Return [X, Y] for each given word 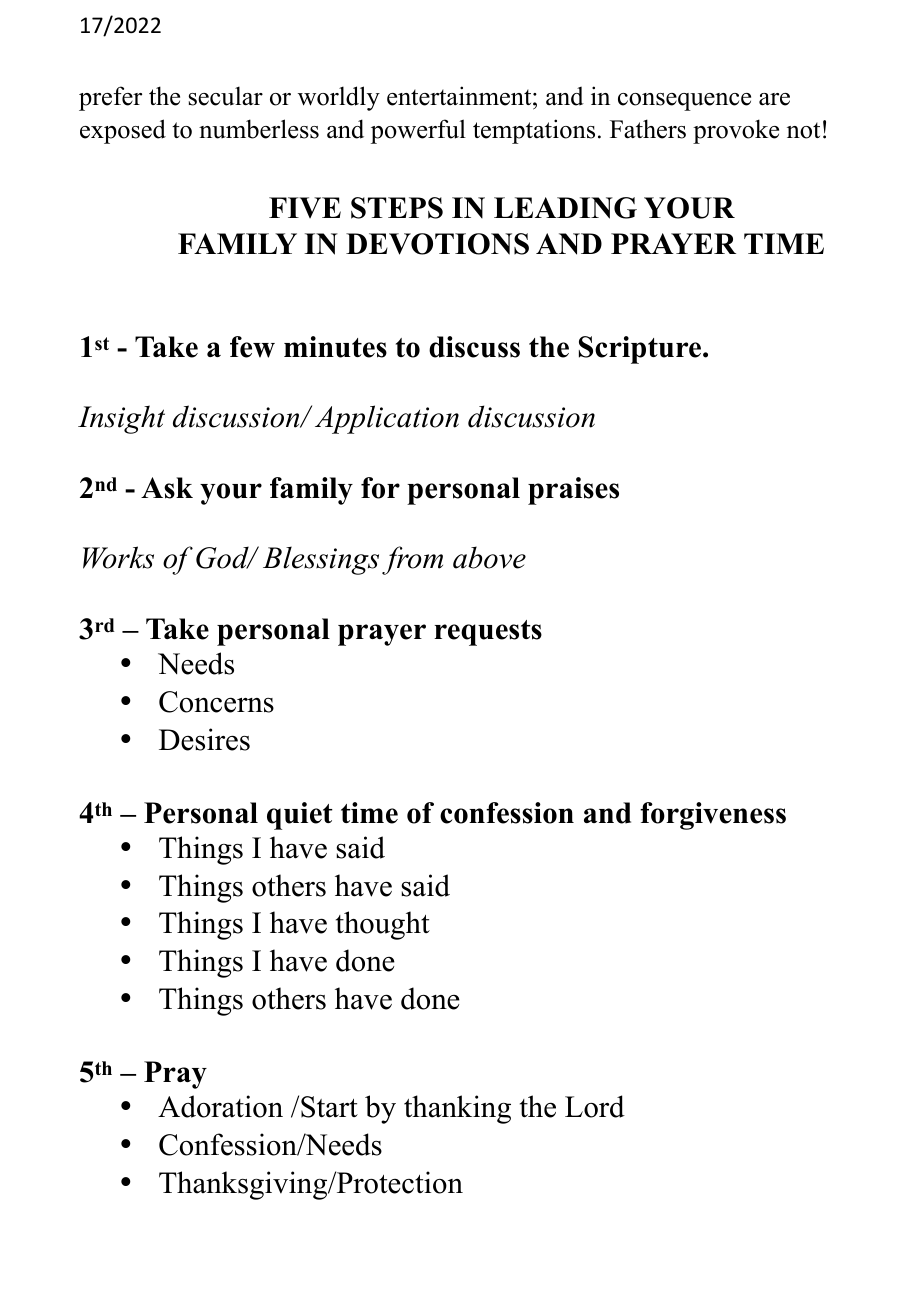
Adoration [220, 1106]
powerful [418, 131]
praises [573, 491]
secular [226, 96]
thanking [457, 1109]
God [223, 557]
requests [488, 633]
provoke [736, 131]
